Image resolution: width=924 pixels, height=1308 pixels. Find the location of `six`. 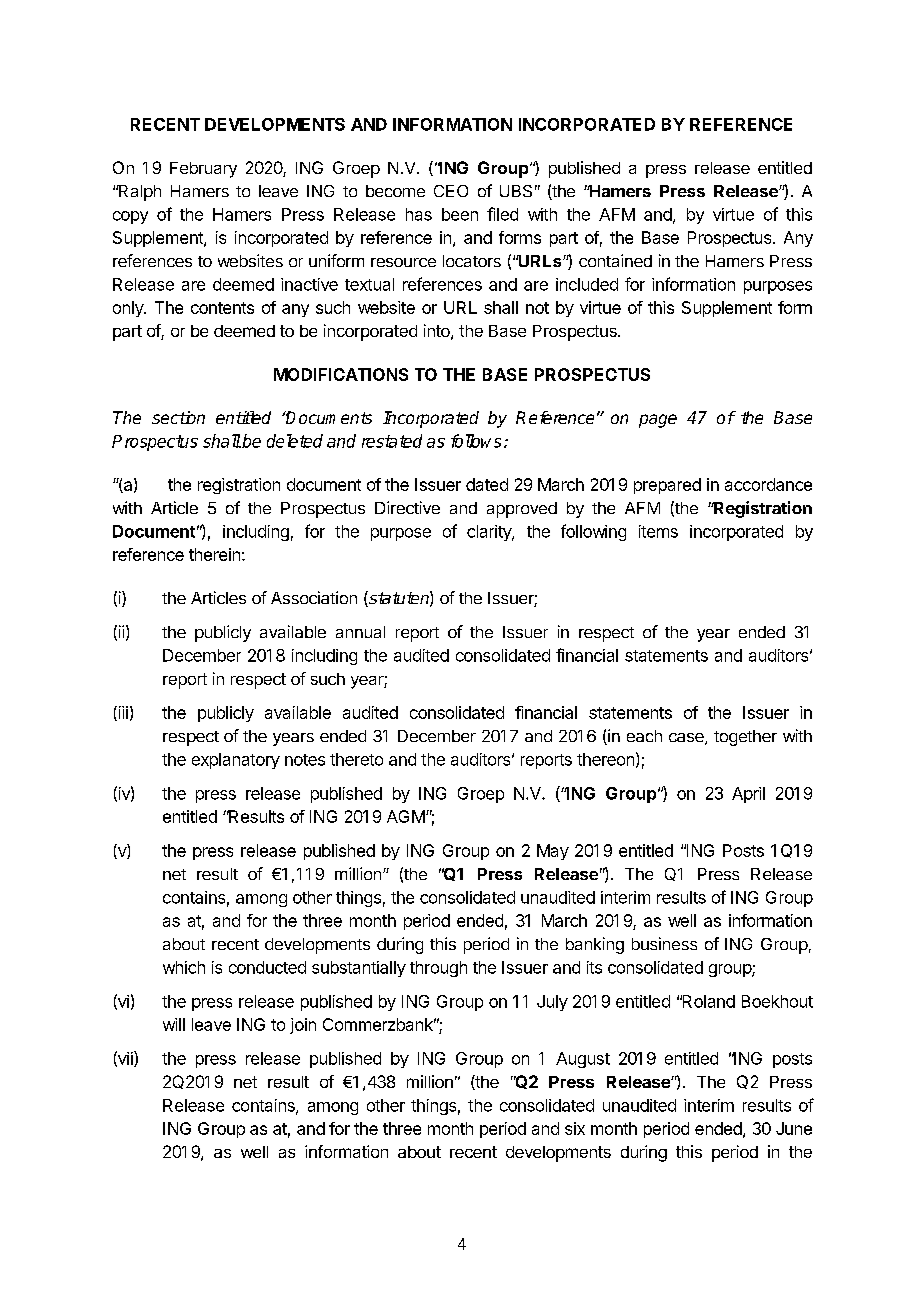

six is located at coordinates (575, 1128).
